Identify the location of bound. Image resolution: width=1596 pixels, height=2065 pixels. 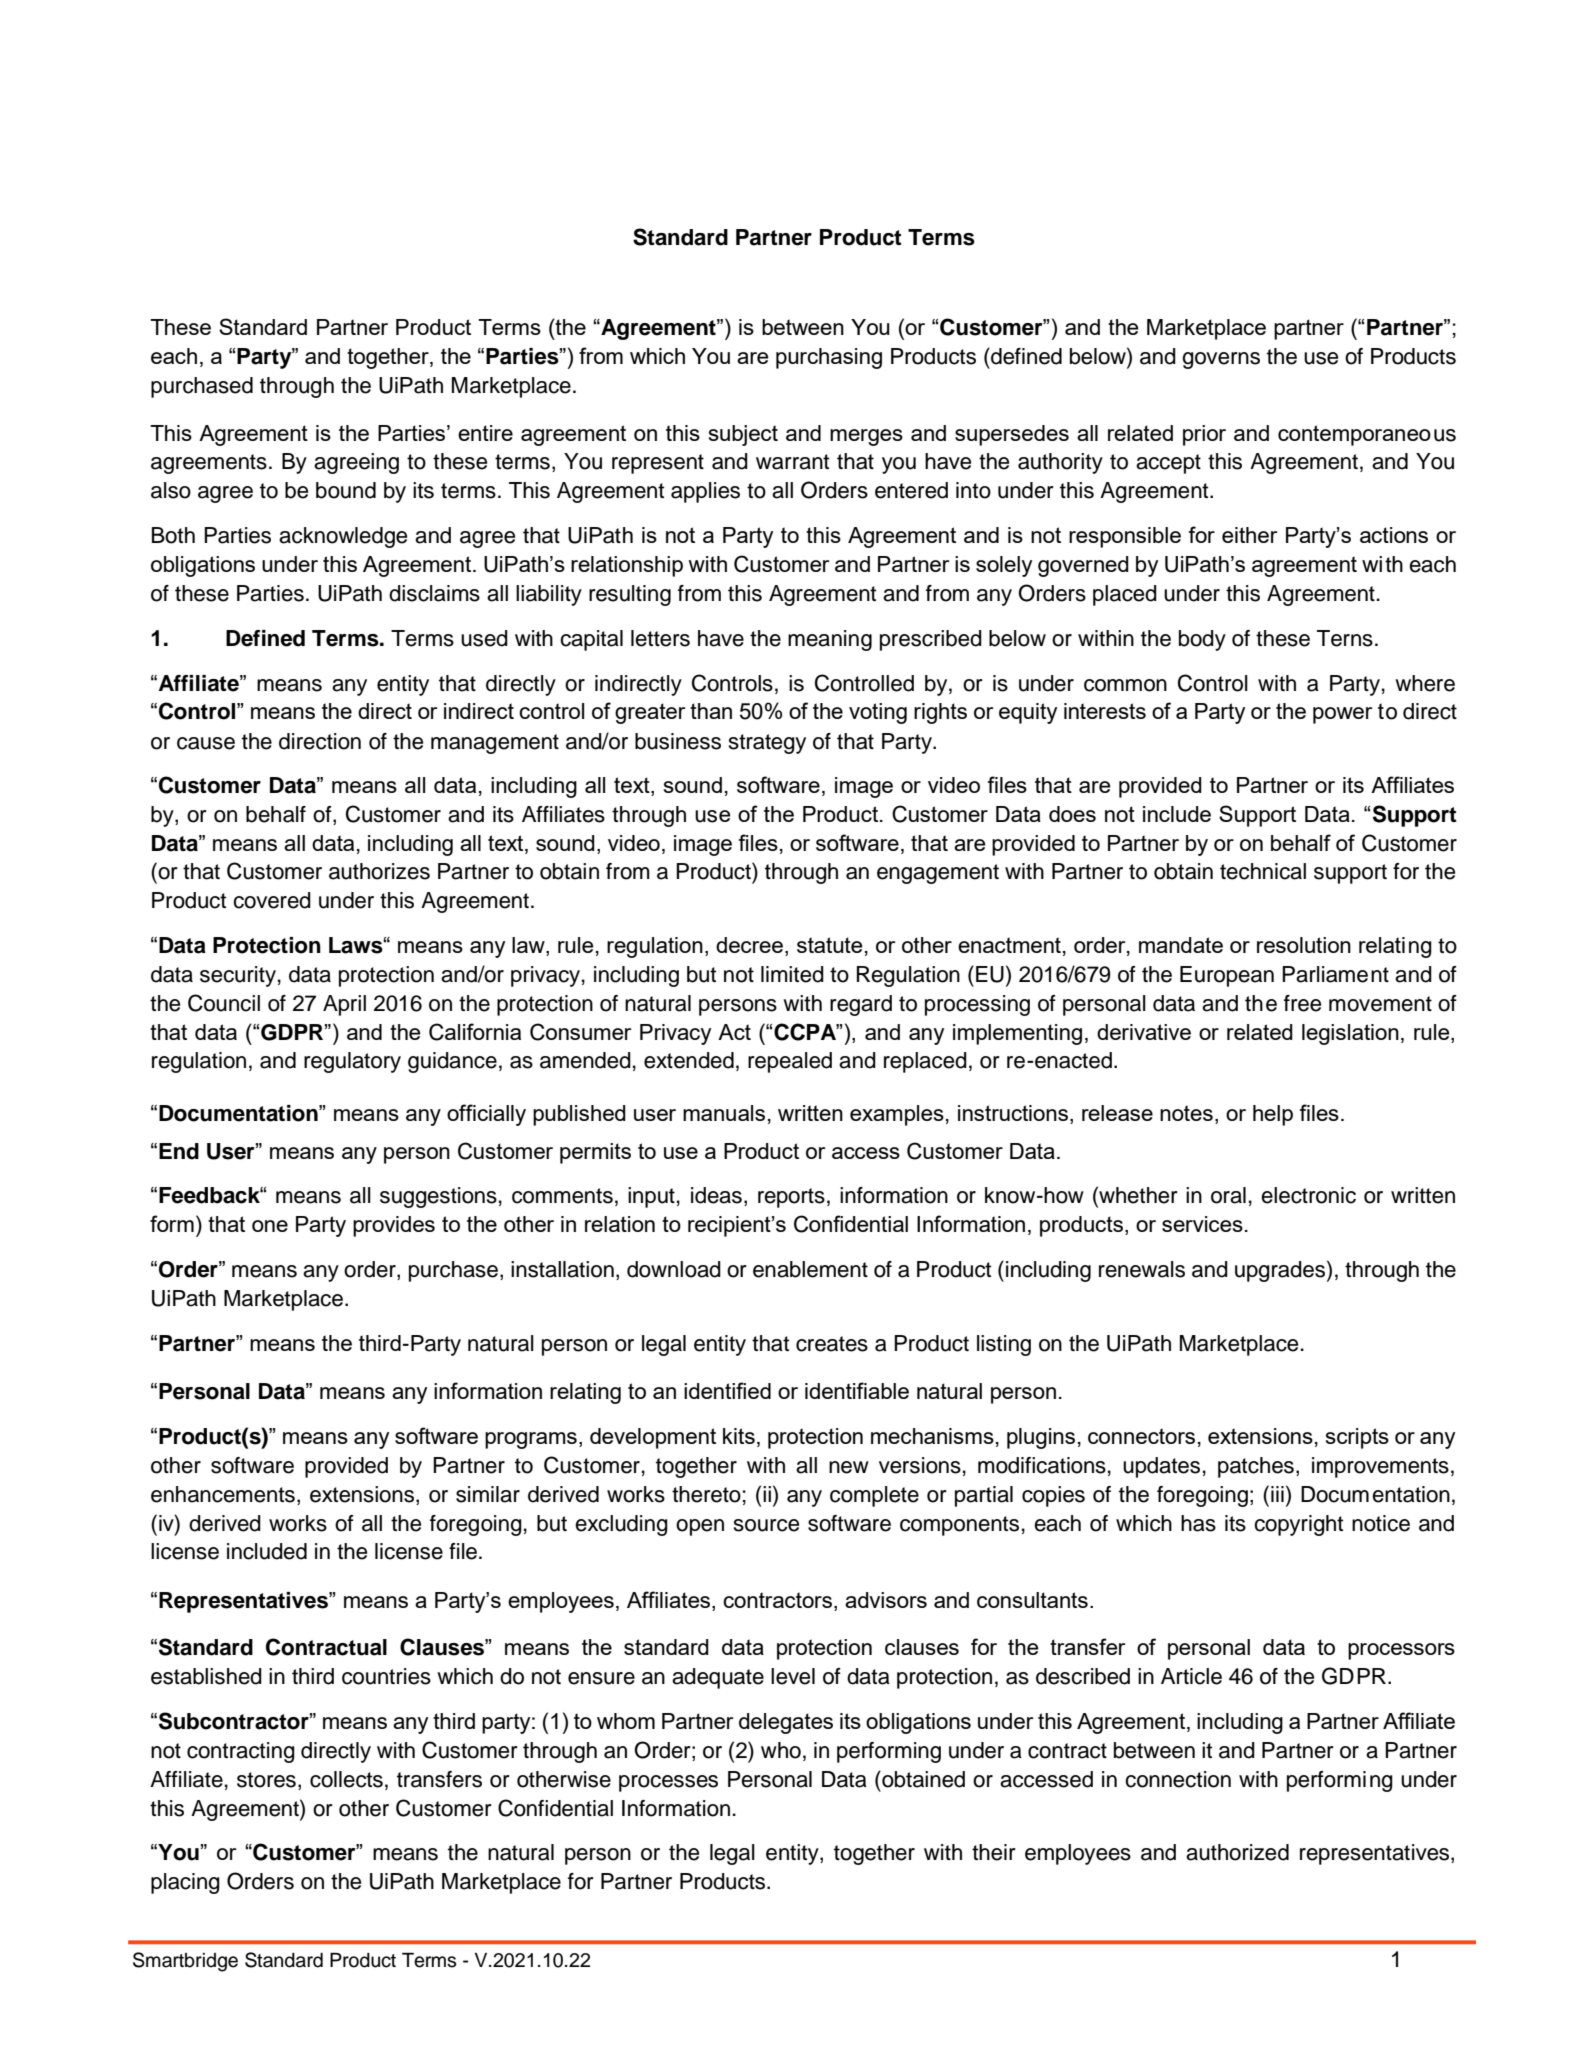
(346, 490).
